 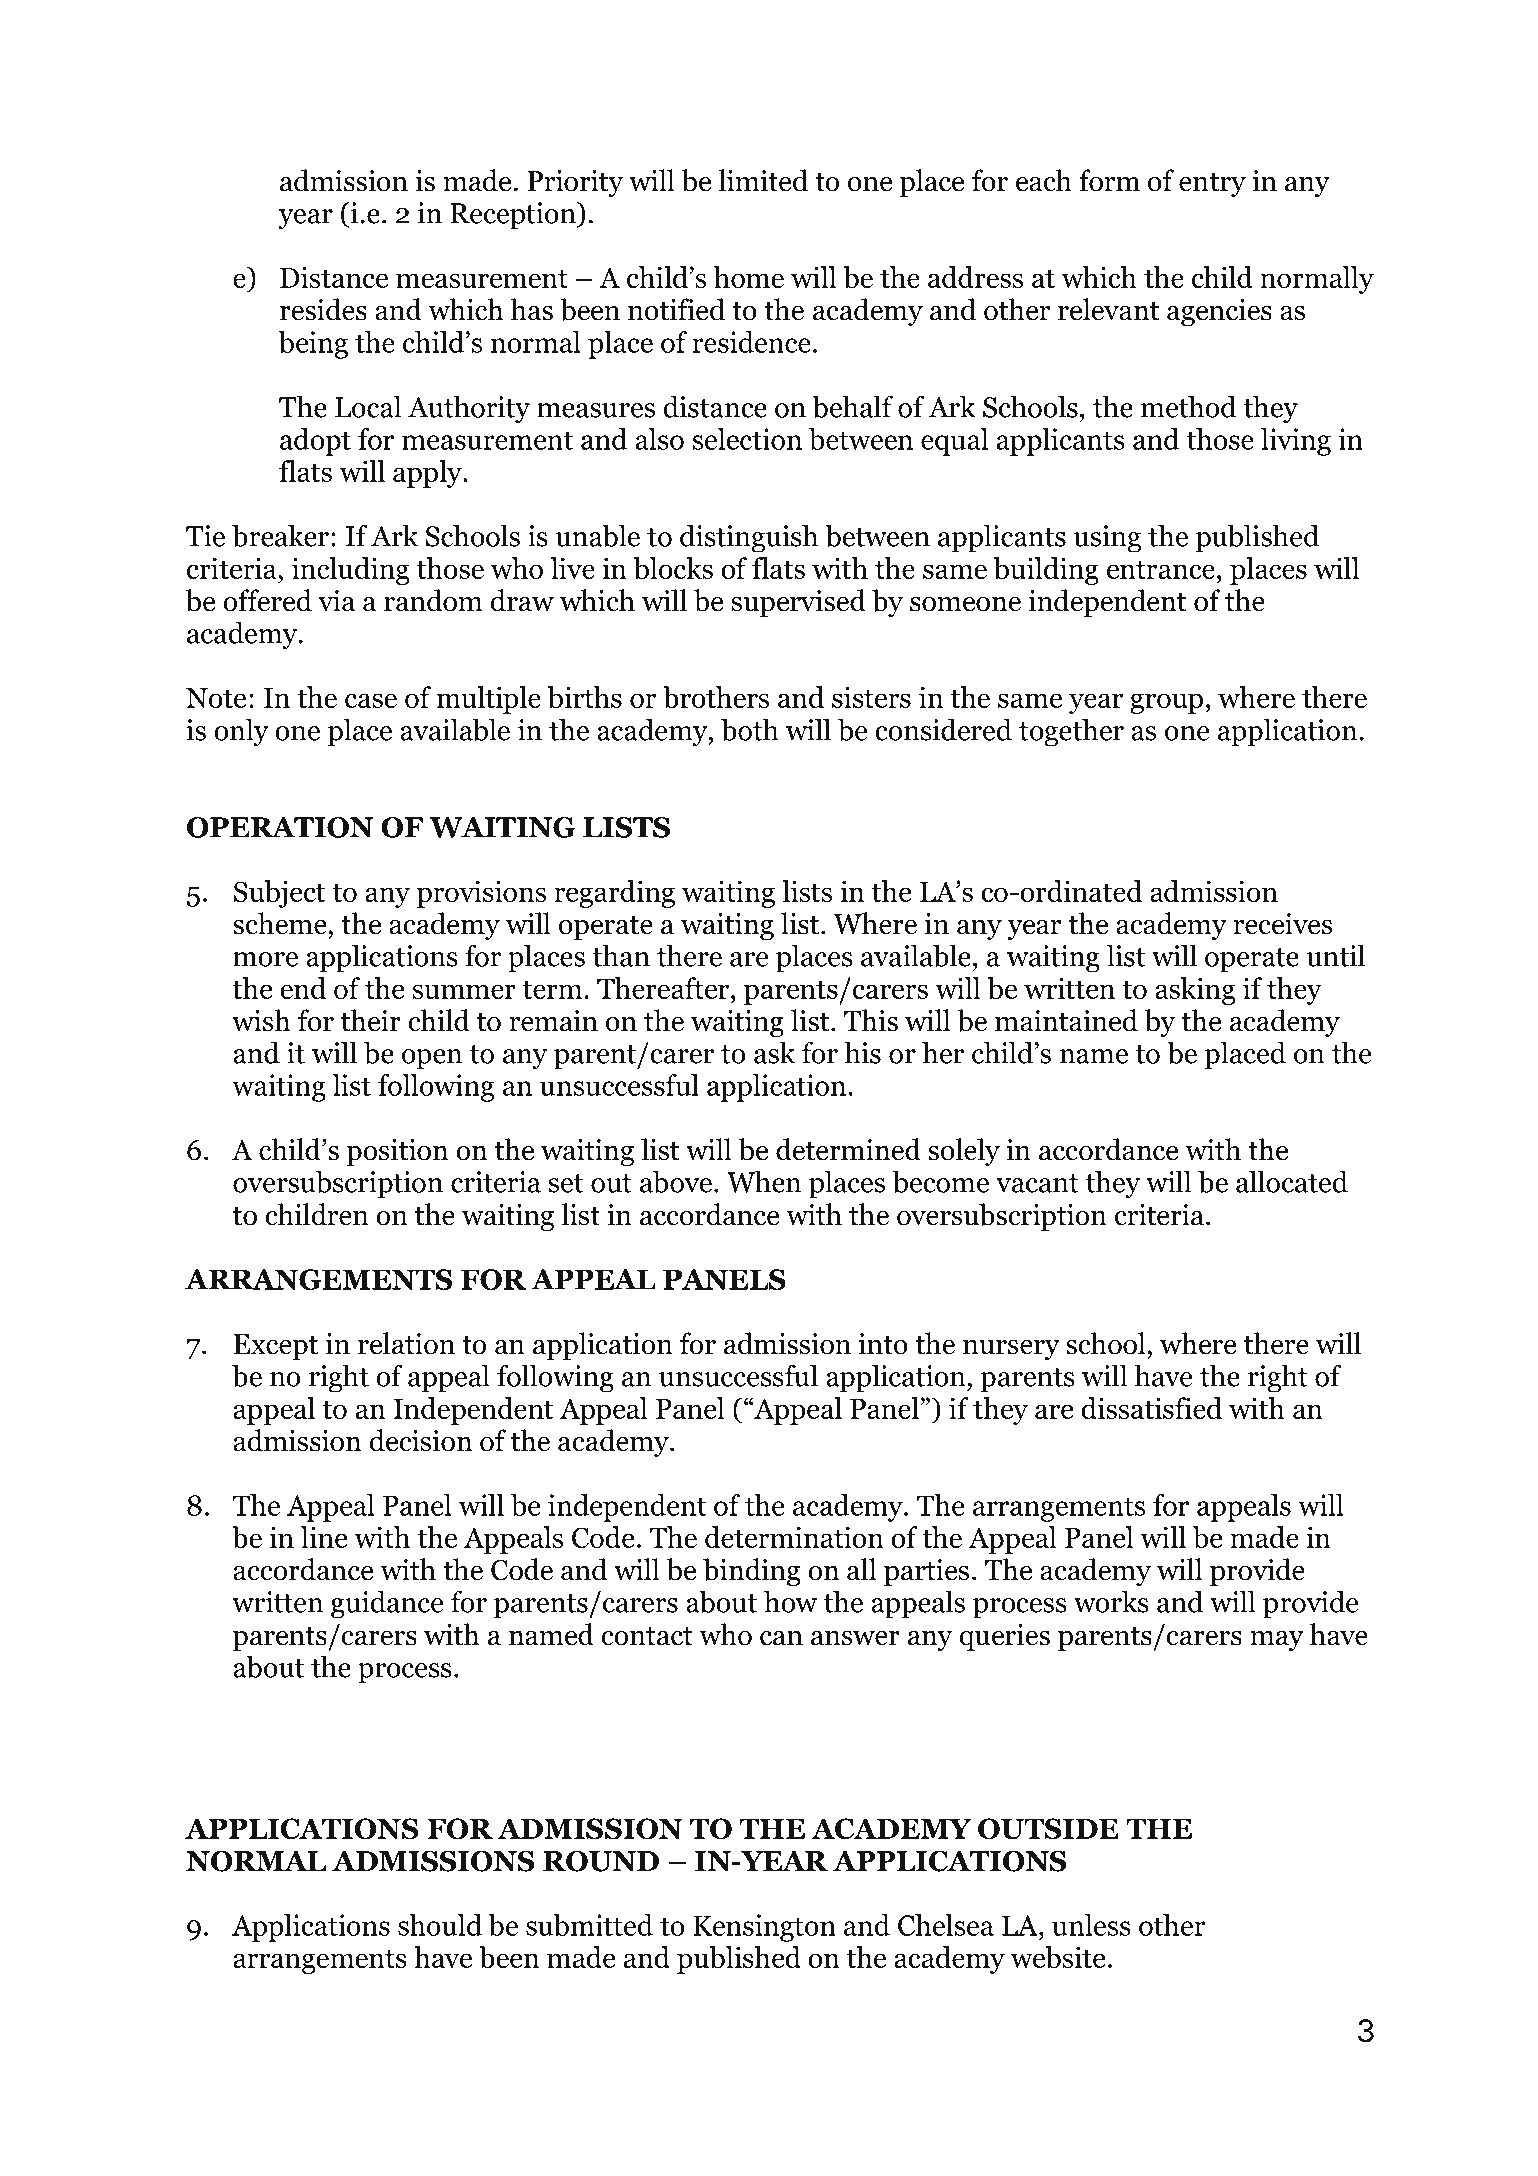 I want to click on home, so click(x=749, y=277).
